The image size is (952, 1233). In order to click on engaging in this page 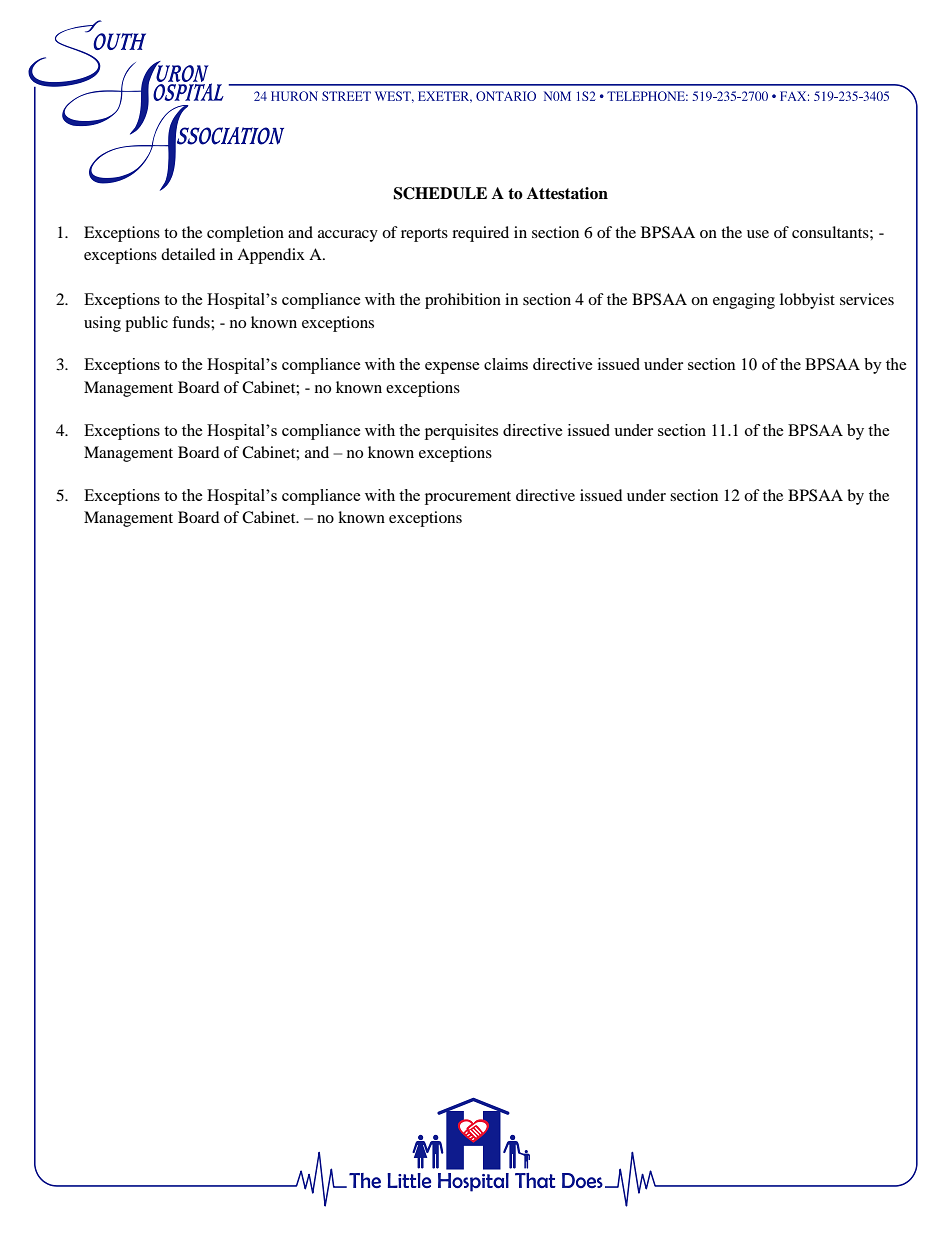, I will do `click(744, 301)`.
